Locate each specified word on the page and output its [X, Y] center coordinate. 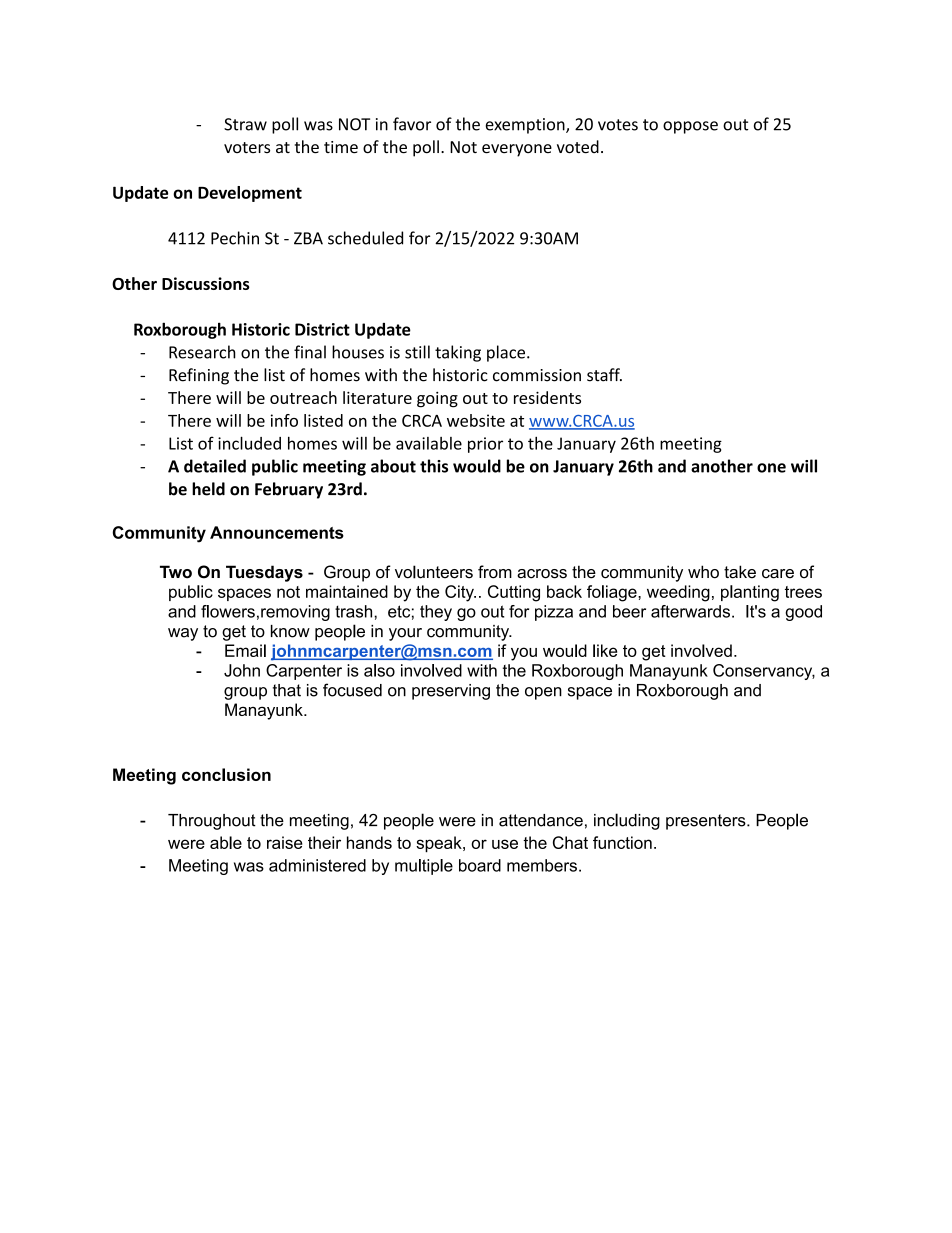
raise [285, 842]
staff [604, 375]
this [434, 466]
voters [247, 147]
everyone [517, 150]
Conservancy [764, 672]
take [740, 572]
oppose [690, 127]
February [289, 490]
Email [245, 650]
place [507, 353]
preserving [451, 692]
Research [202, 352]
